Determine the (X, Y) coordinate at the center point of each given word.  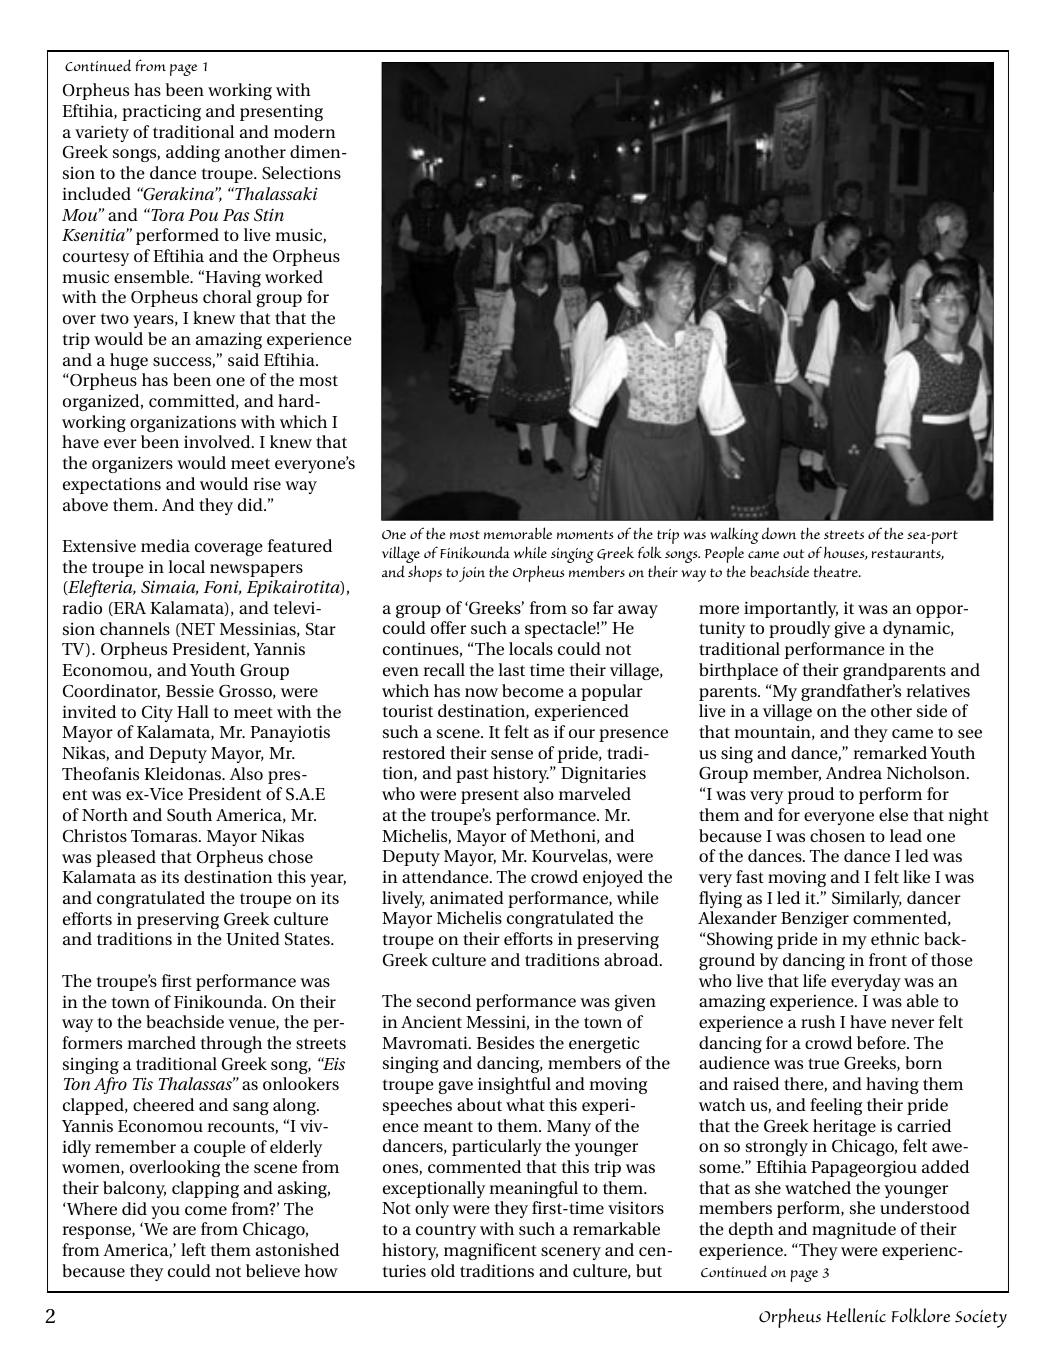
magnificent (490, 1251)
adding (193, 153)
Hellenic (856, 1315)
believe (273, 1270)
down (779, 533)
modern (305, 131)
